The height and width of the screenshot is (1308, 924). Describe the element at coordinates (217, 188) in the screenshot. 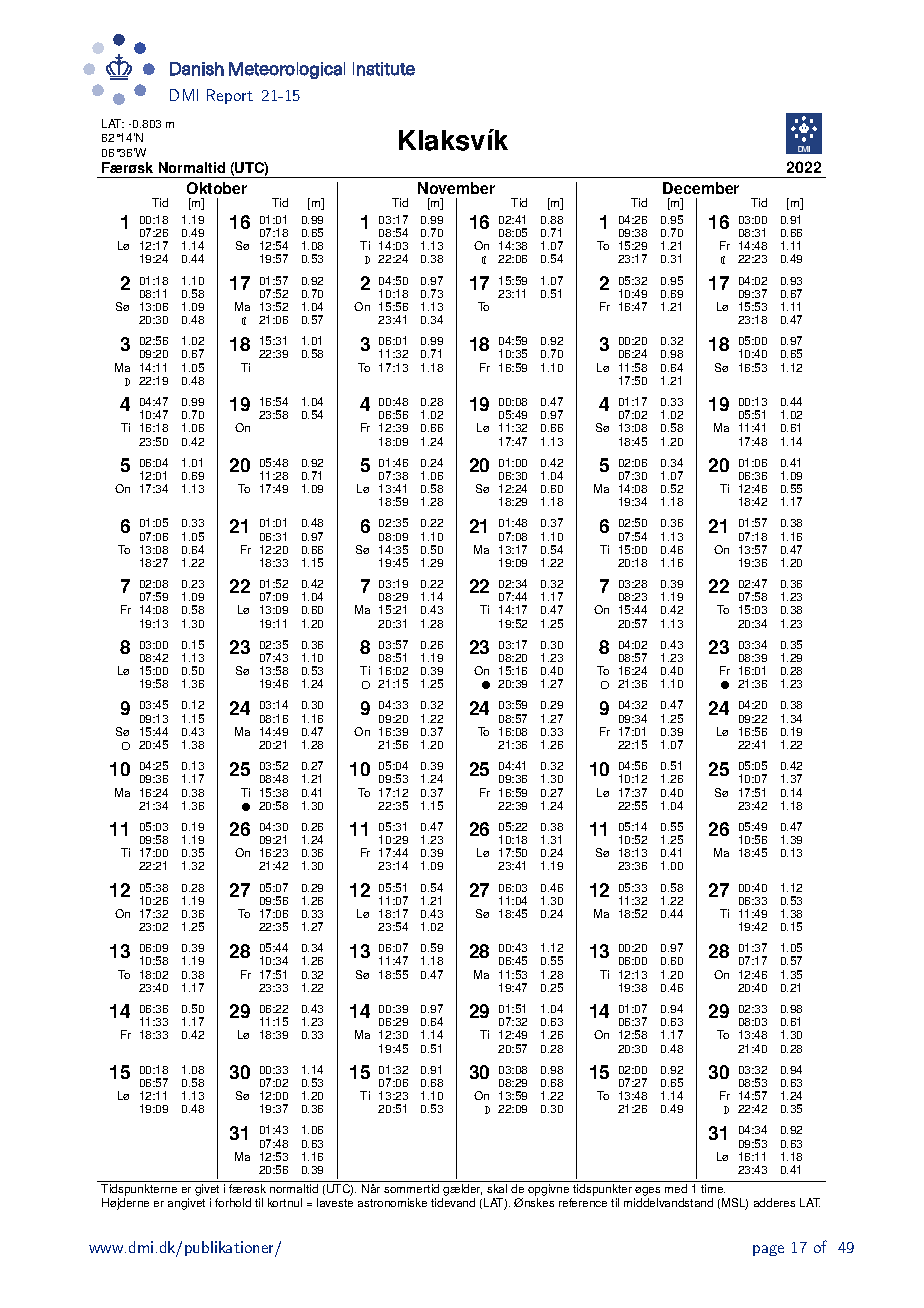

I see `Oktober` at that location.
